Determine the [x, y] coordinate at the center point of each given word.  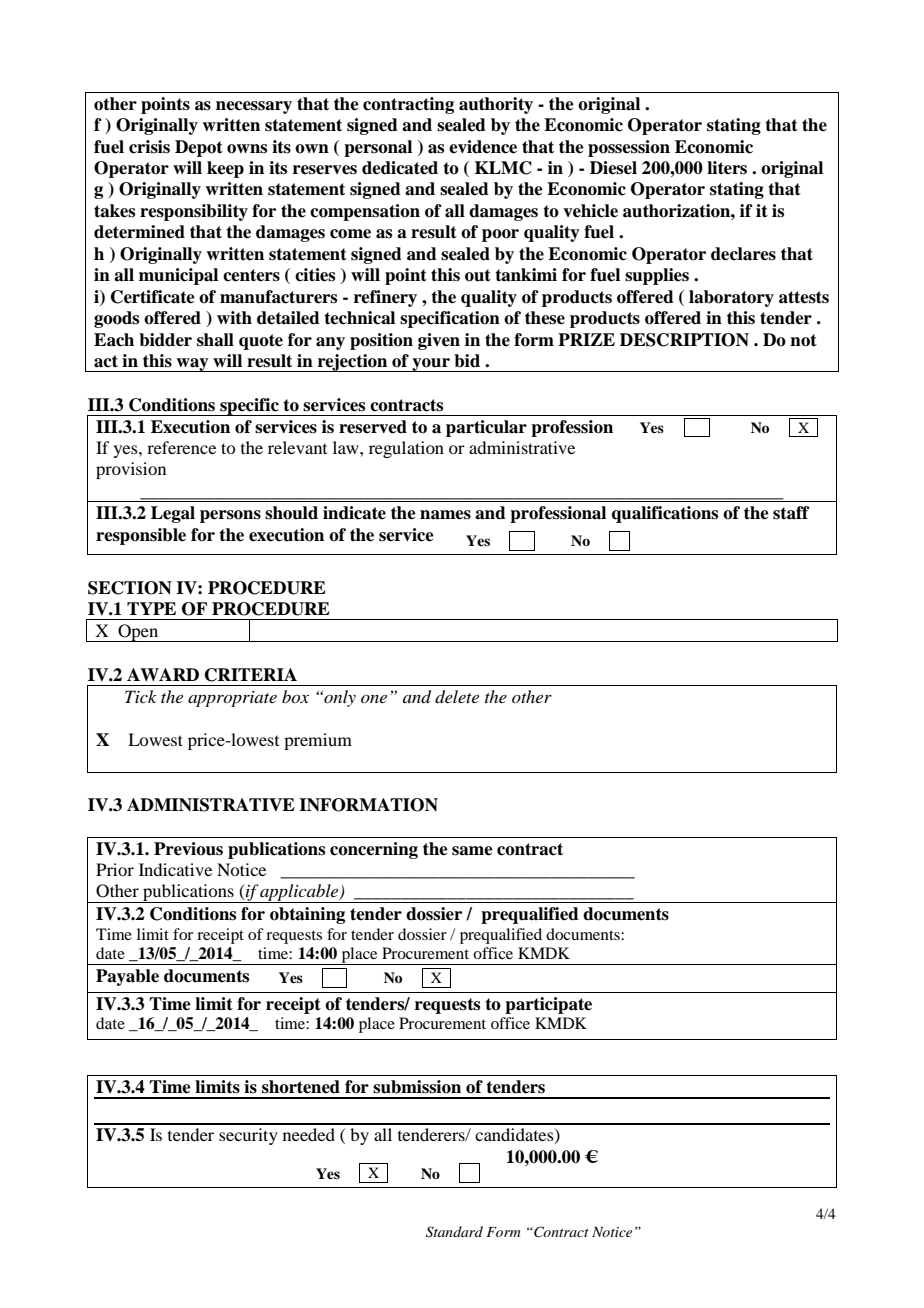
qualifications [665, 514]
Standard [454, 1232]
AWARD [163, 674]
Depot [199, 148]
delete [457, 697]
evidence [483, 147]
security [248, 1136]
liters [727, 168]
